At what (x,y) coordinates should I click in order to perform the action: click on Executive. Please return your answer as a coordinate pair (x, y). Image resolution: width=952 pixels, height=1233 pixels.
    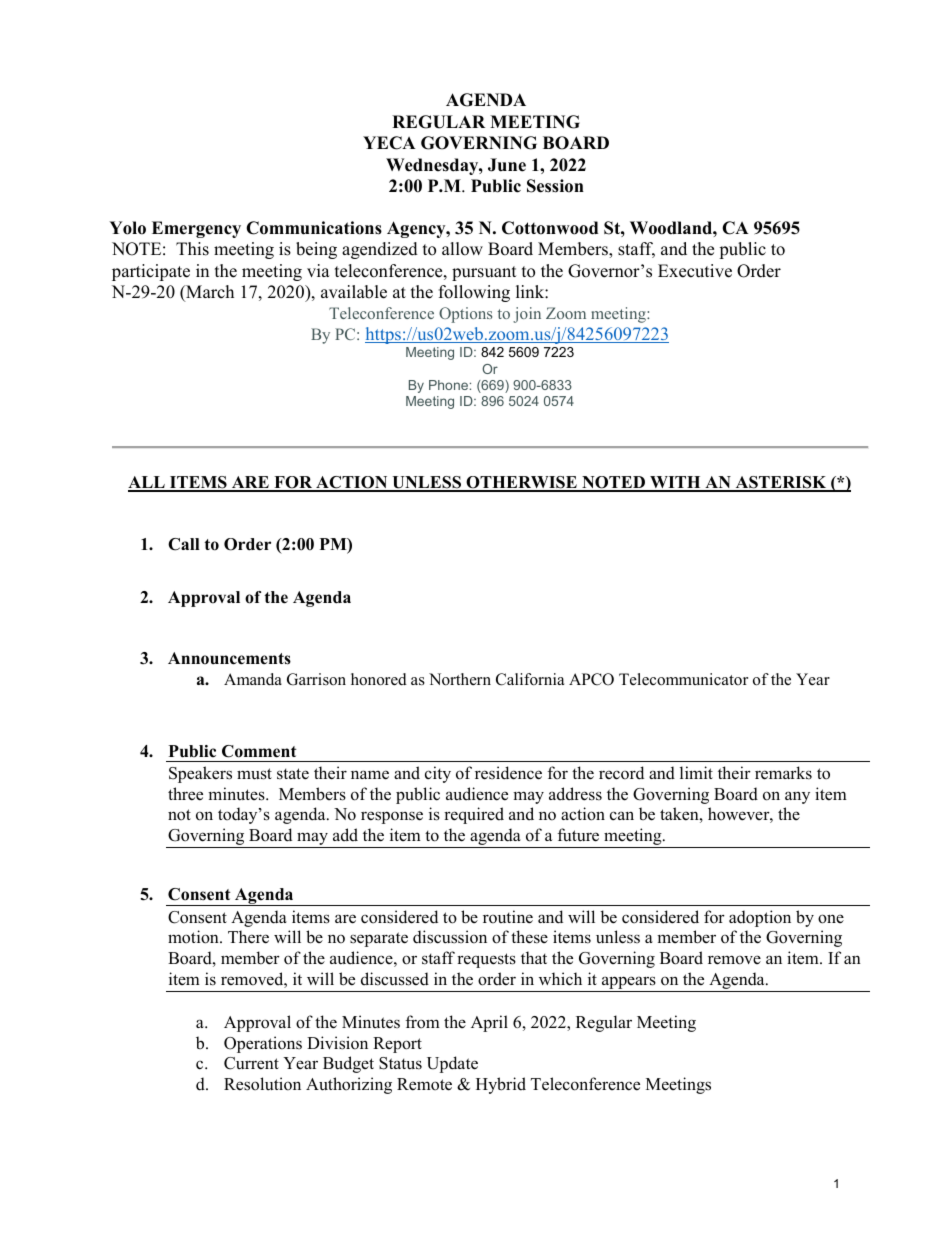
    Looking at the image, I should click on (695, 271).
